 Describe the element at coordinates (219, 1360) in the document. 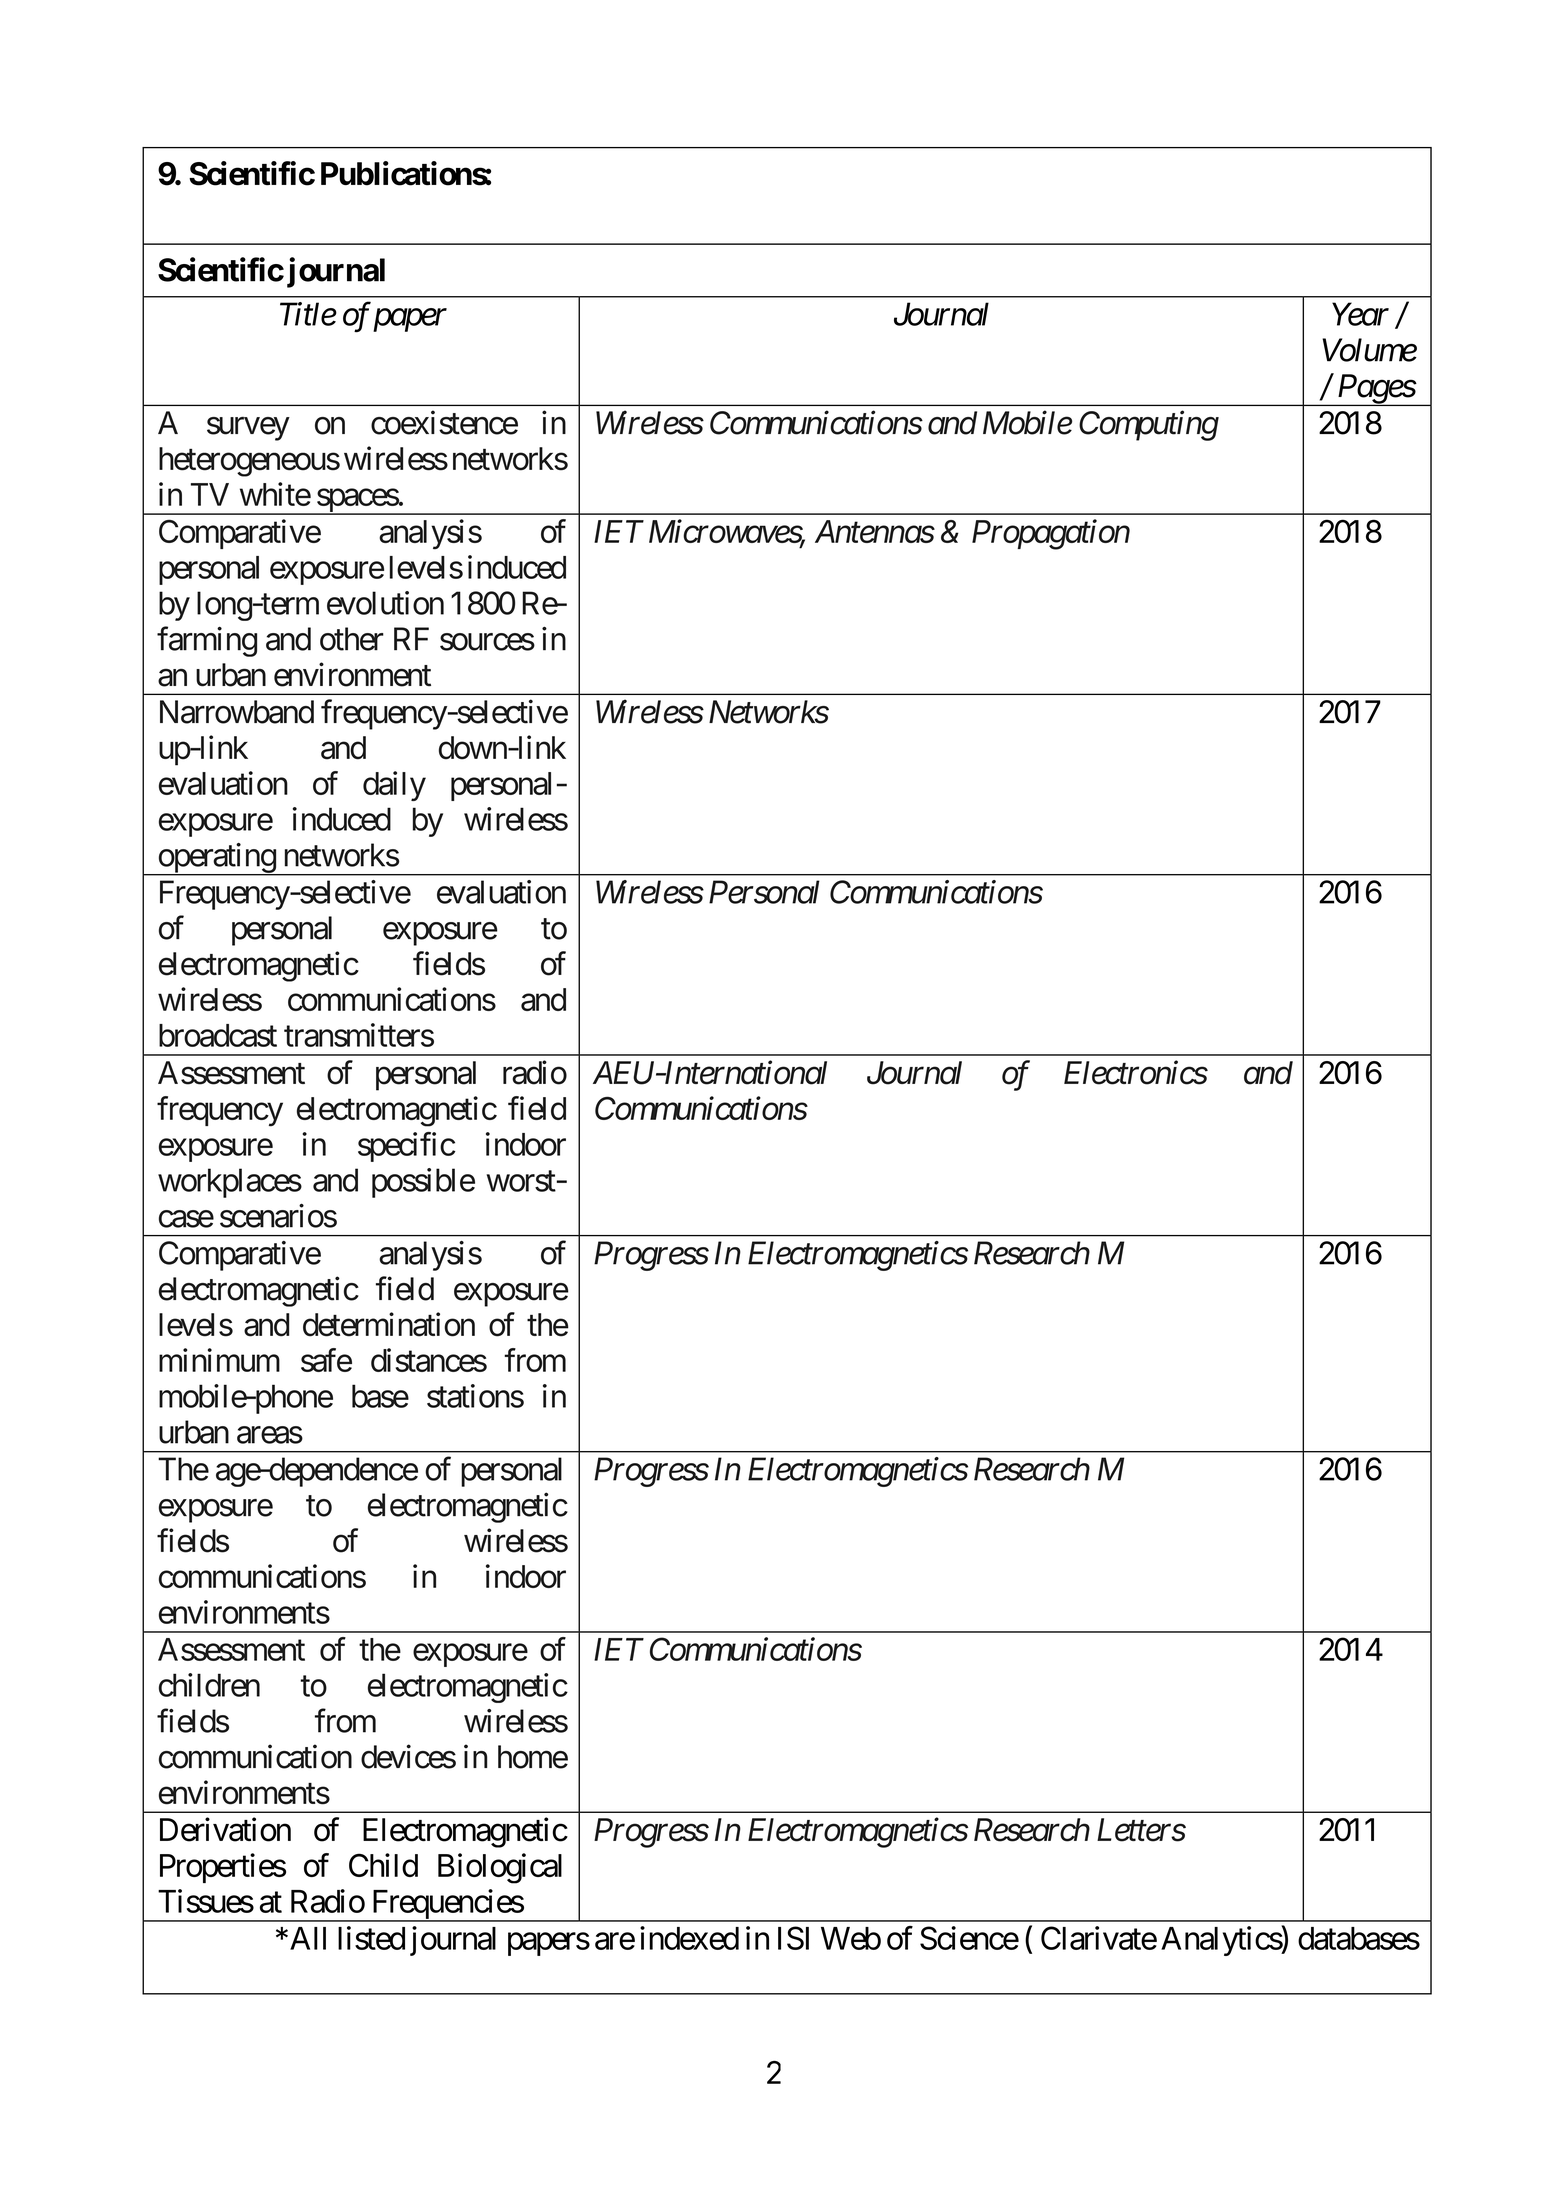

I see `minimum` at that location.
